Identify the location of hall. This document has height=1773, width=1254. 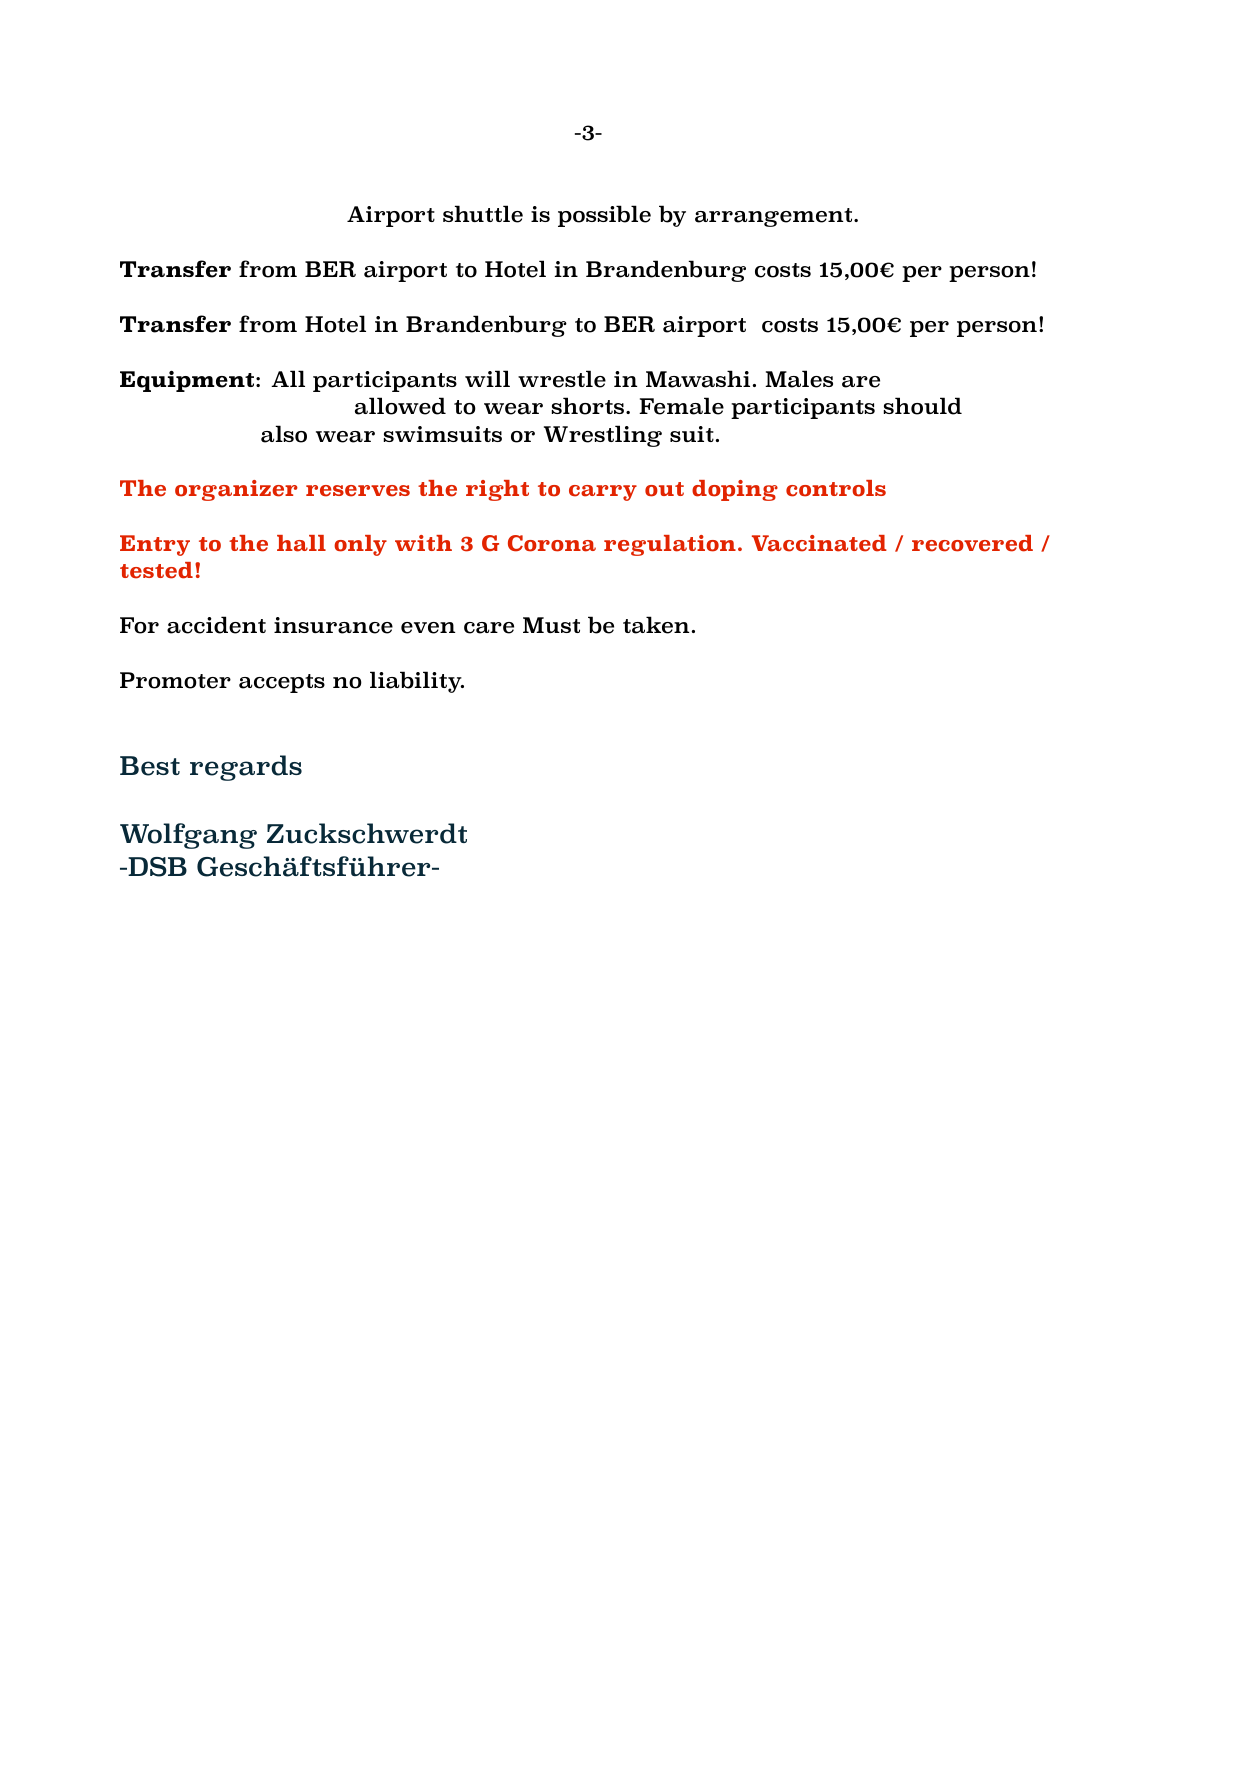
(301, 543).
